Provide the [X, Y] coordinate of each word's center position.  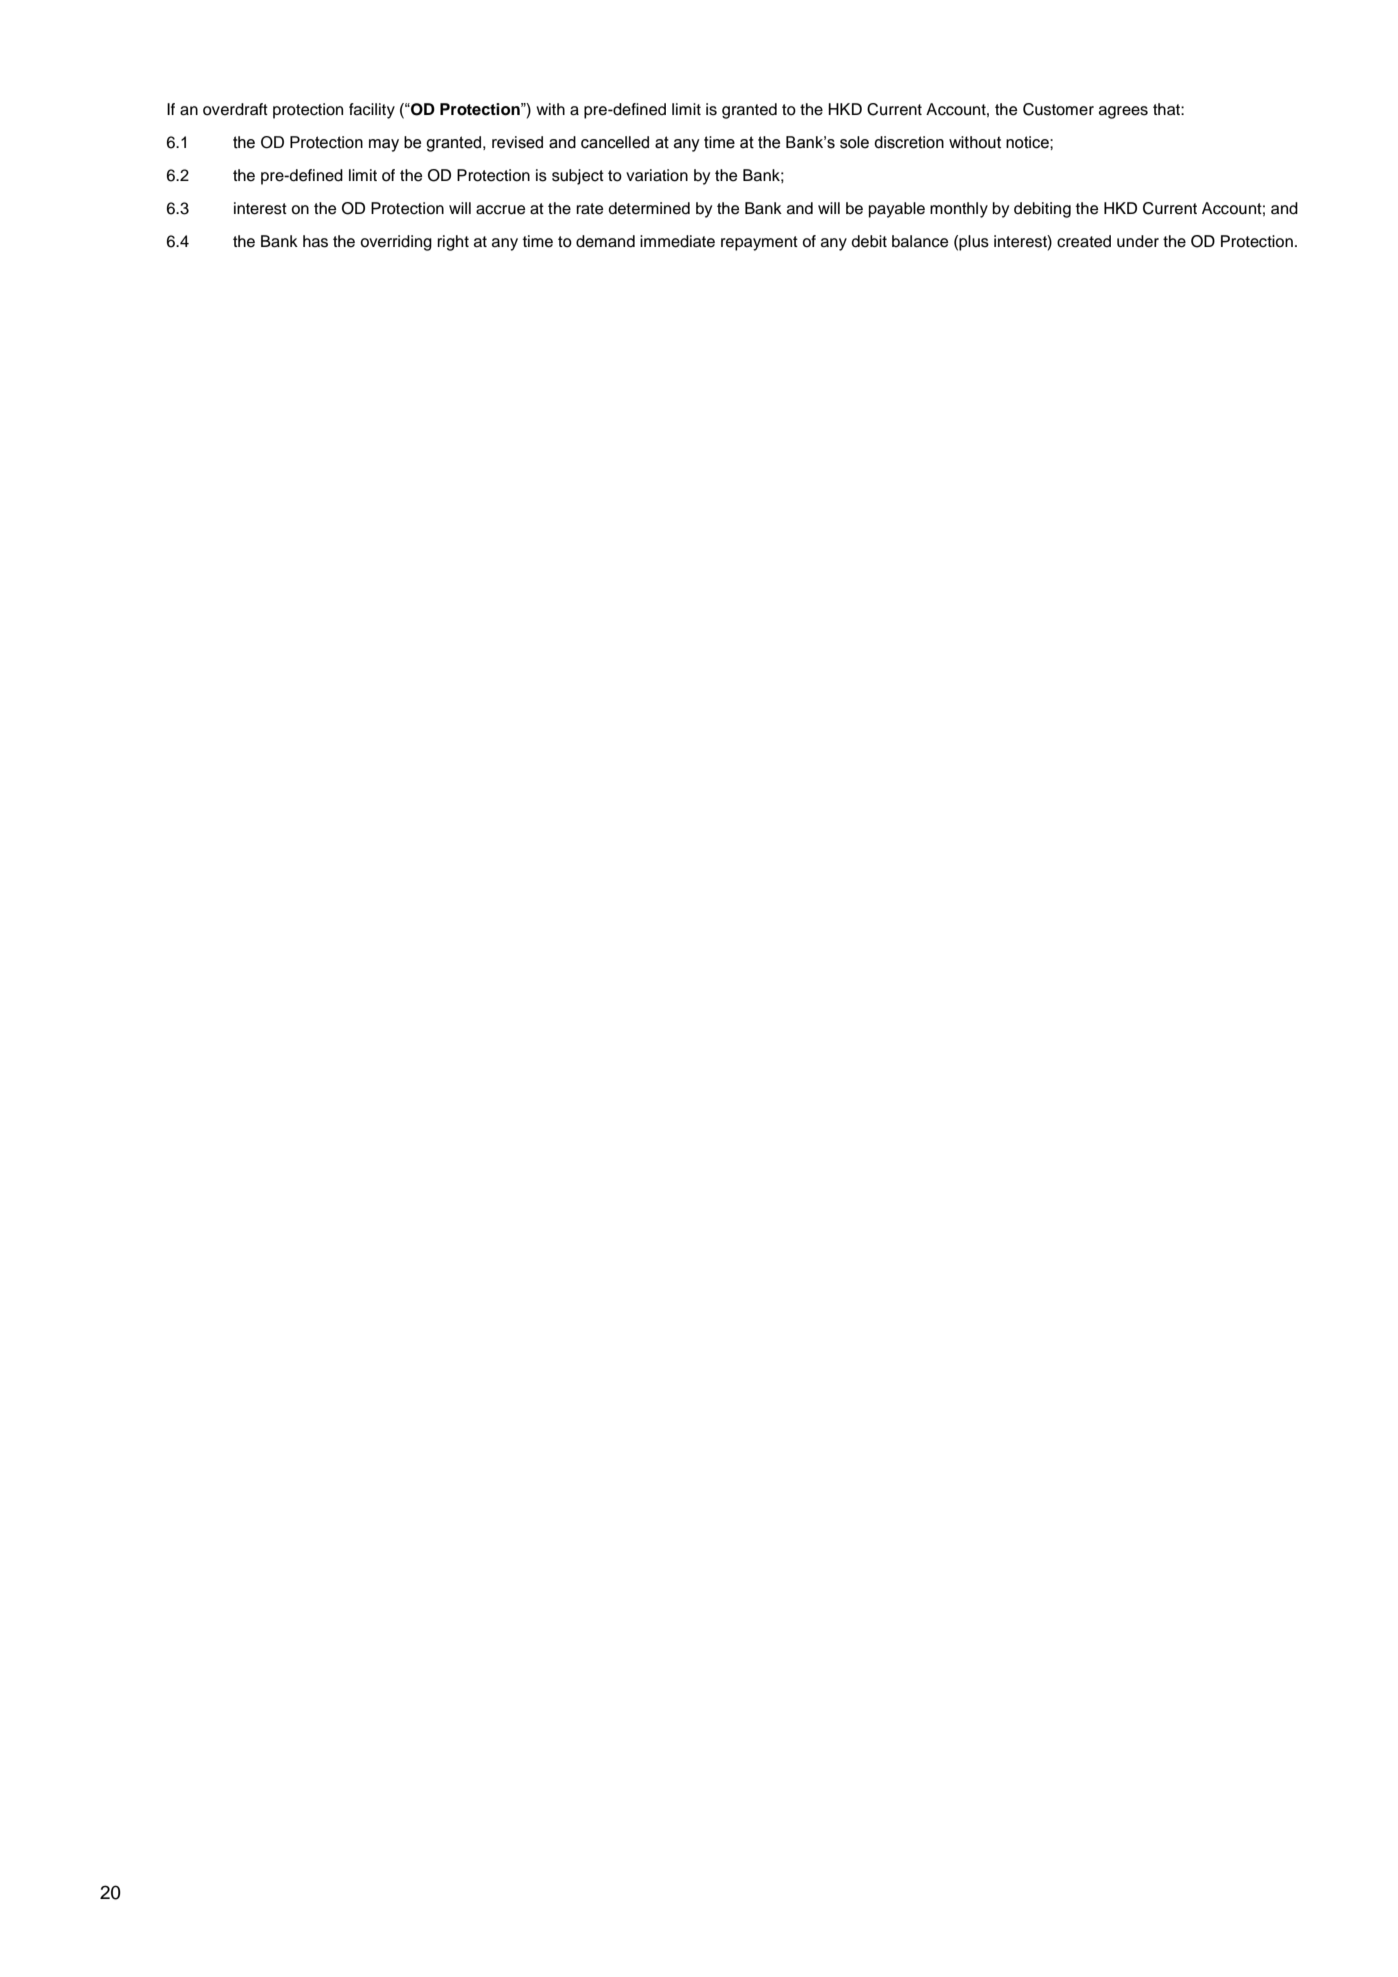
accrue [500, 210]
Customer [1058, 109]
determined [649, 208]
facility [372, 111]
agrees [1123, 112]
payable [897, 210]
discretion [909, 142]
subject [578, 177]
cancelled [615, 142]
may [384, 145]
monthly [959, 210]
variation [657, 175]
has [315, 241]
